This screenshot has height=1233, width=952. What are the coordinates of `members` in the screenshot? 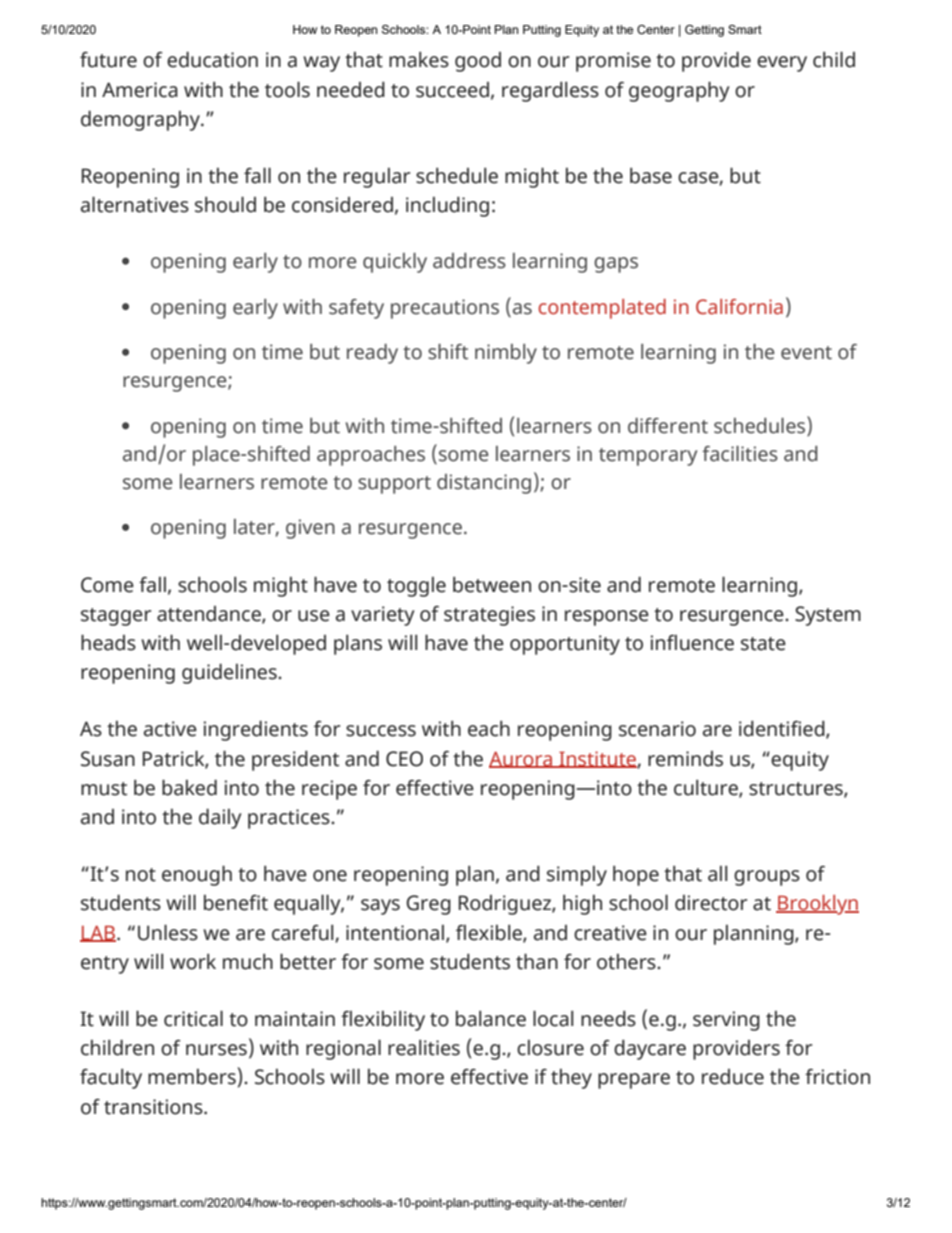 It's located at (192, 1077).
